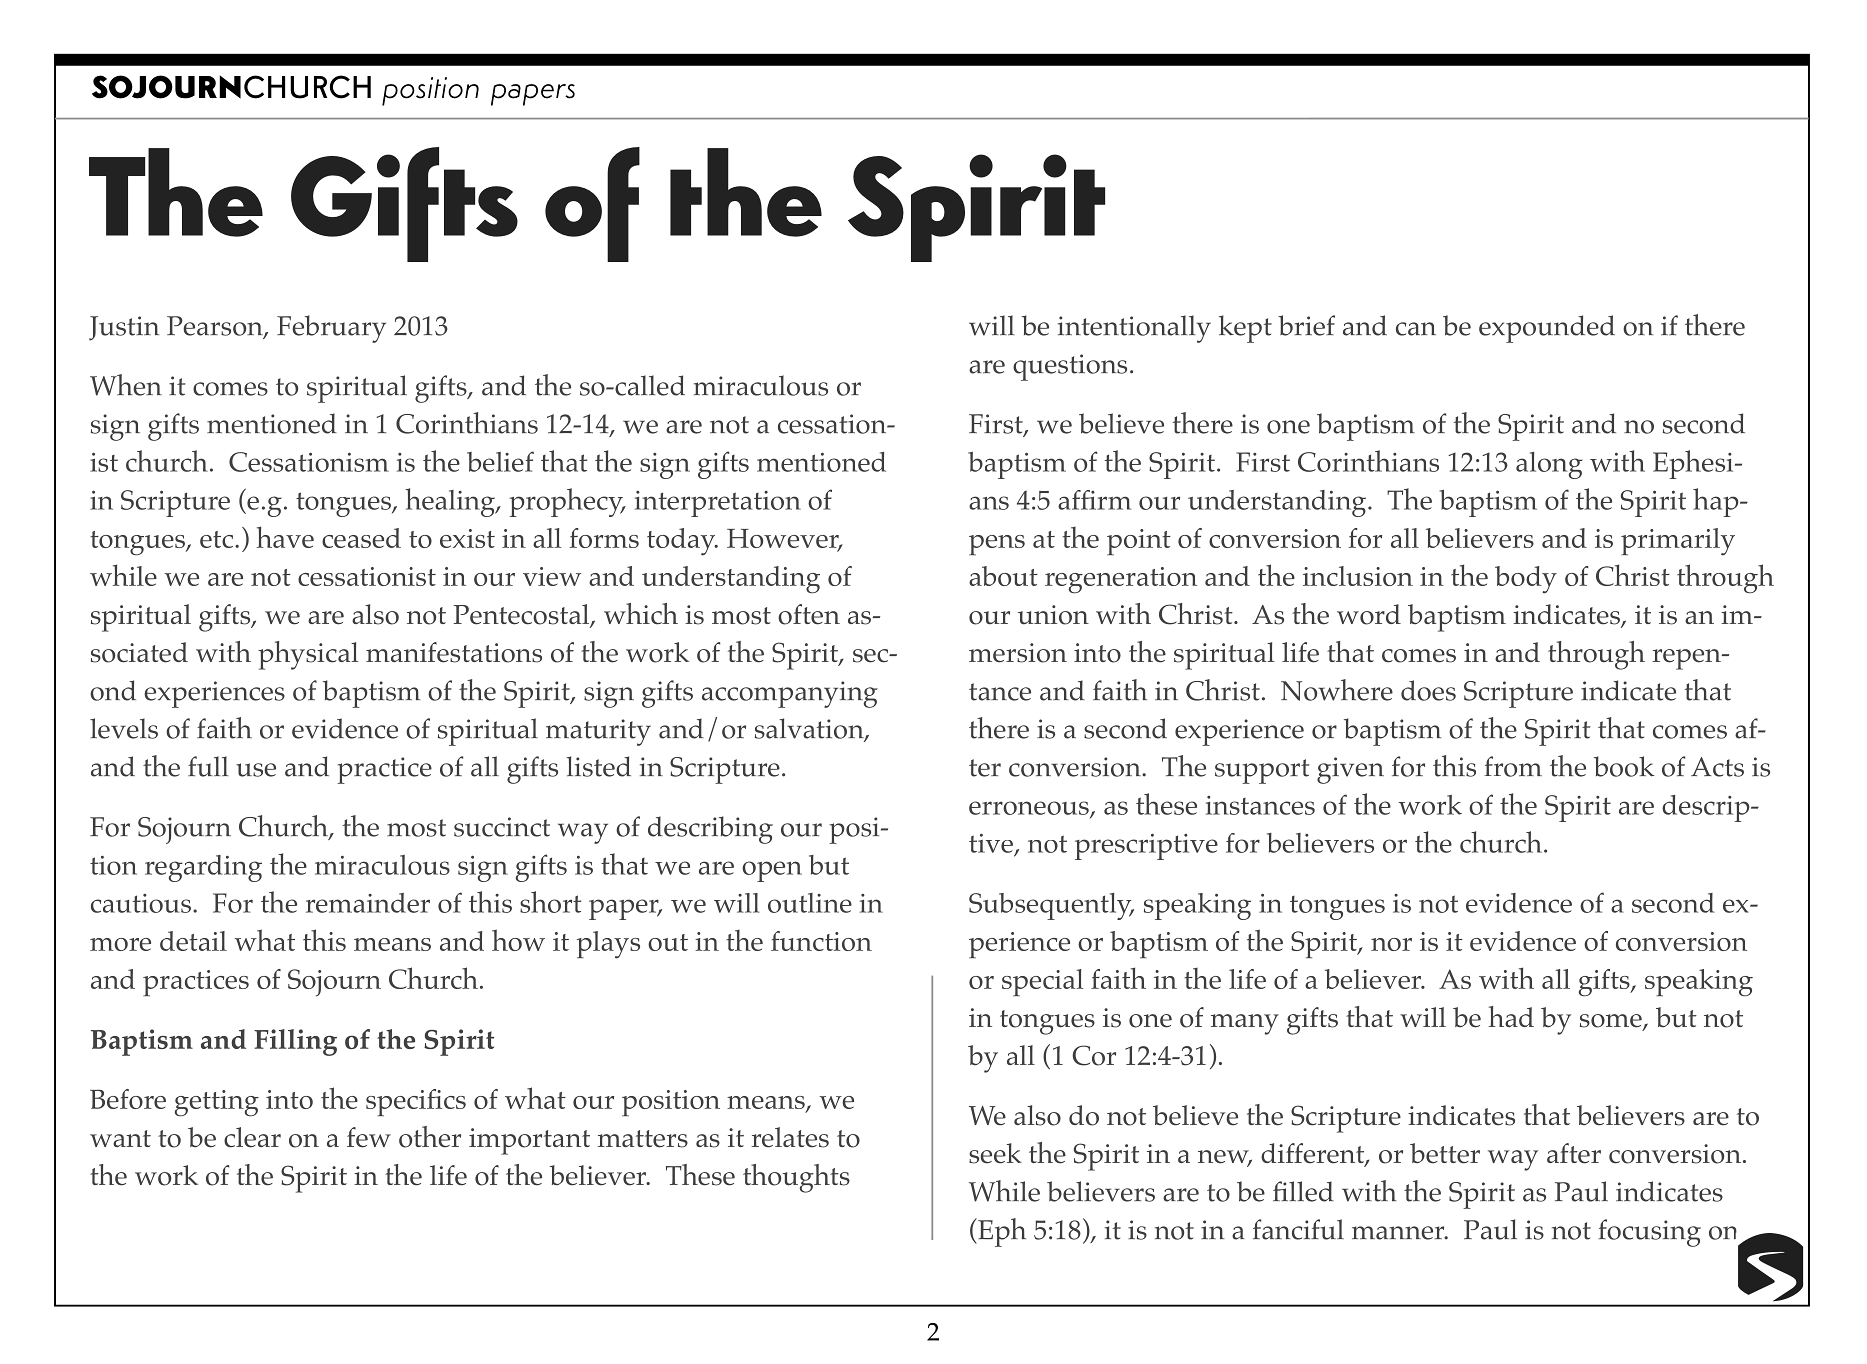 The width and height of the screenshot is (1867, 1364). I want to click on February, so click(331, 329).
